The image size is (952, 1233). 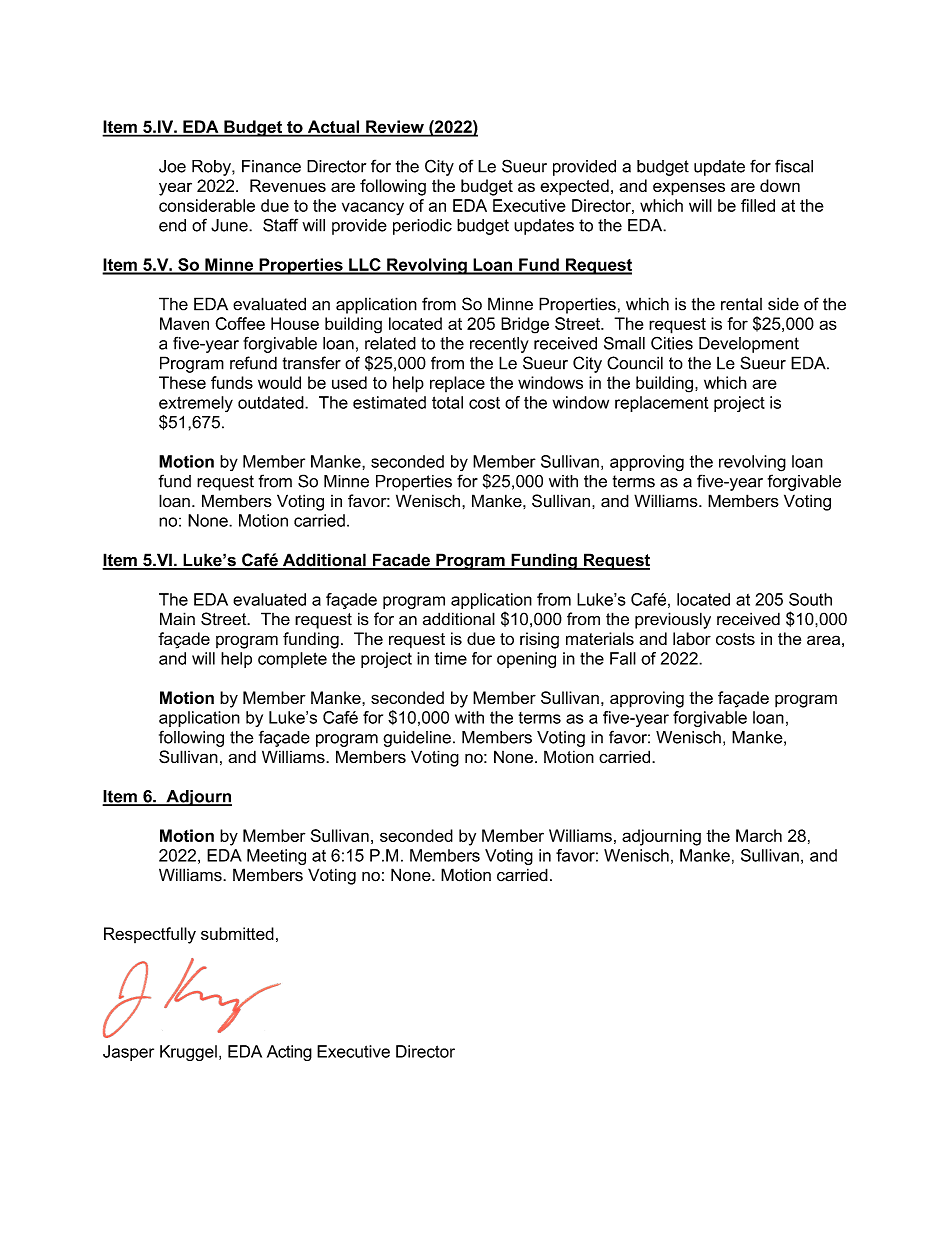 What do you see at coordinates (417, 739) in the page?
I see `guideline` at bounding box center [417, 739].
